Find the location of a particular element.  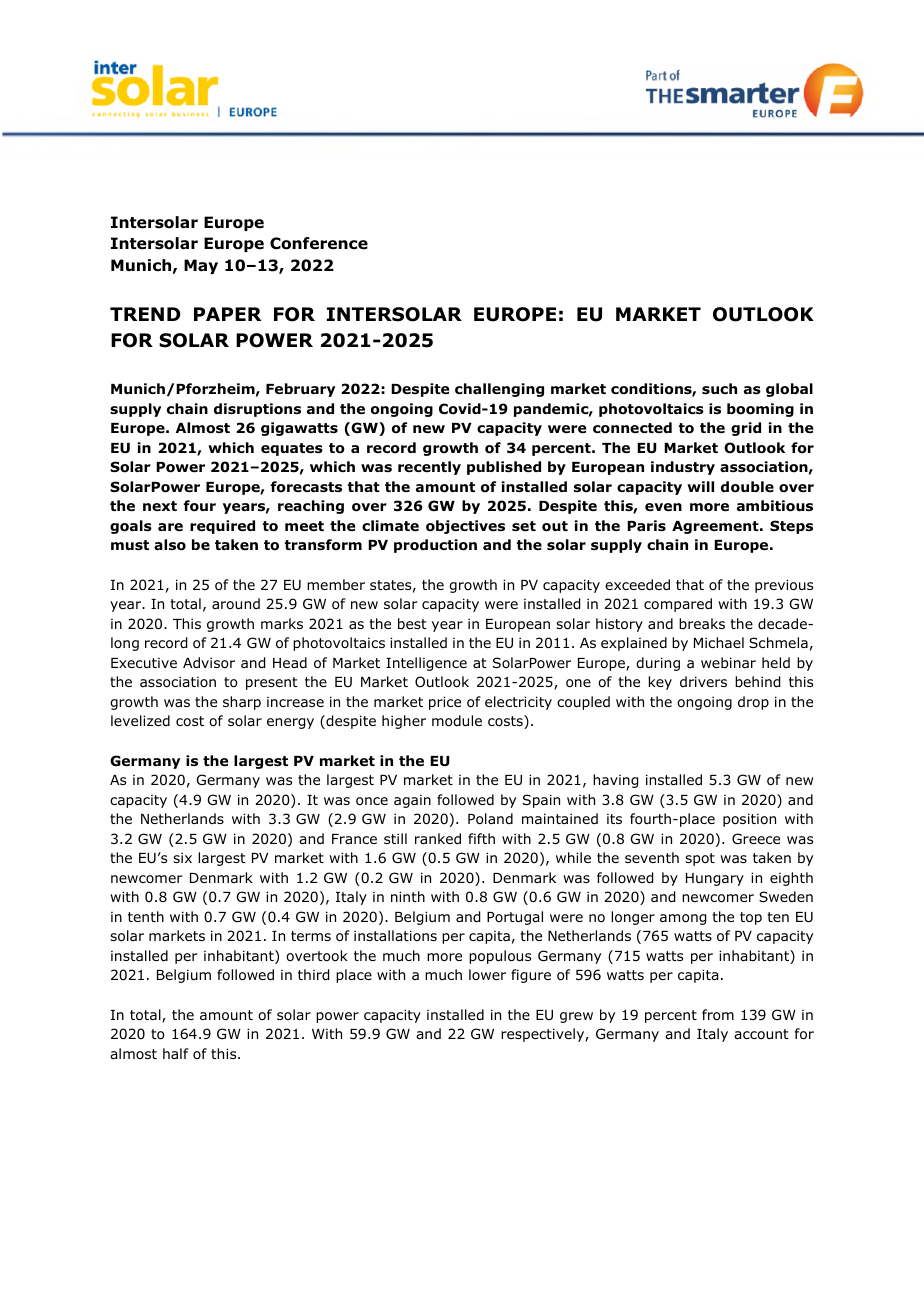

fifth is located at coordinates (481, 838).
